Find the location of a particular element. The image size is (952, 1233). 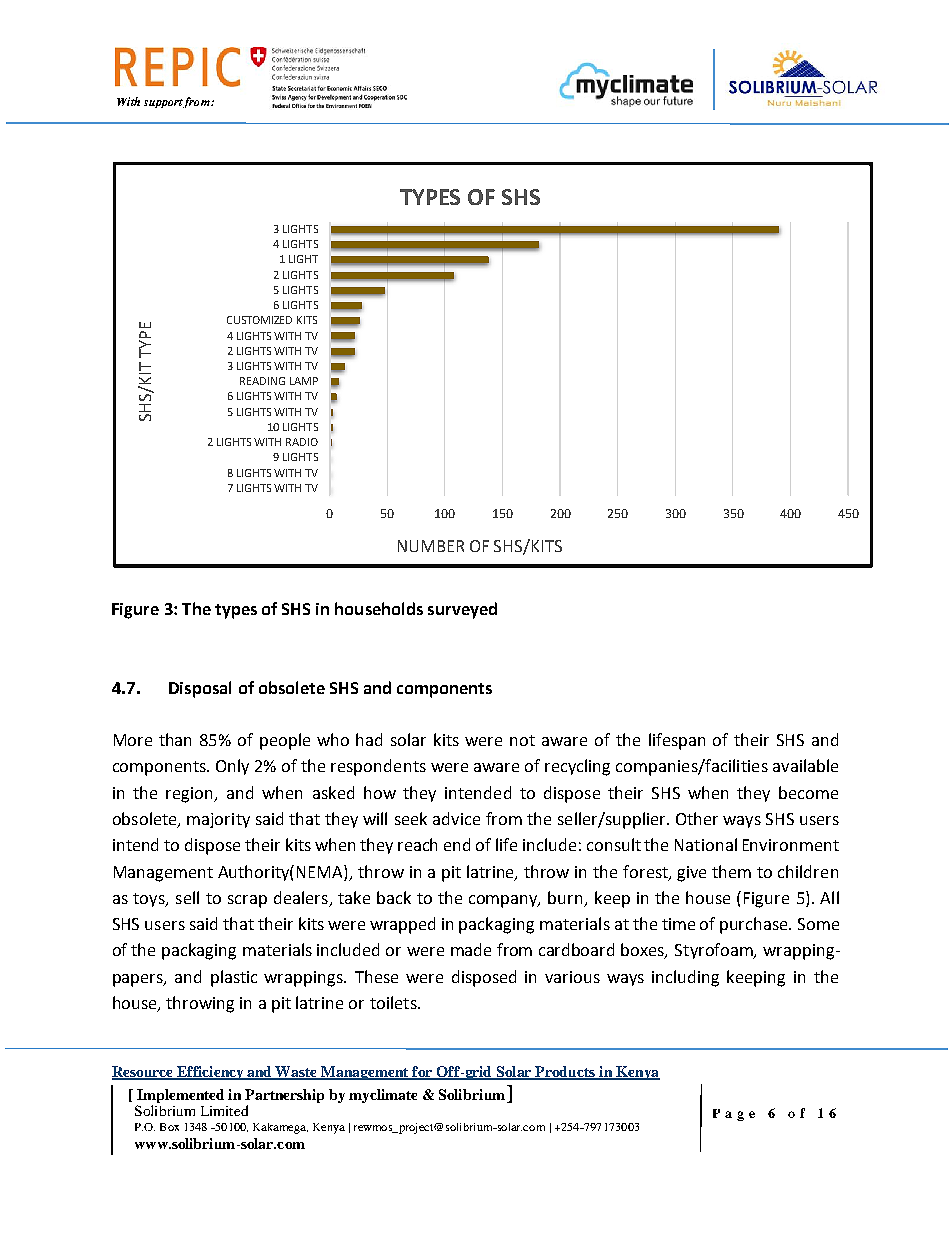

LAMP is located at coordinates (304, 381).
